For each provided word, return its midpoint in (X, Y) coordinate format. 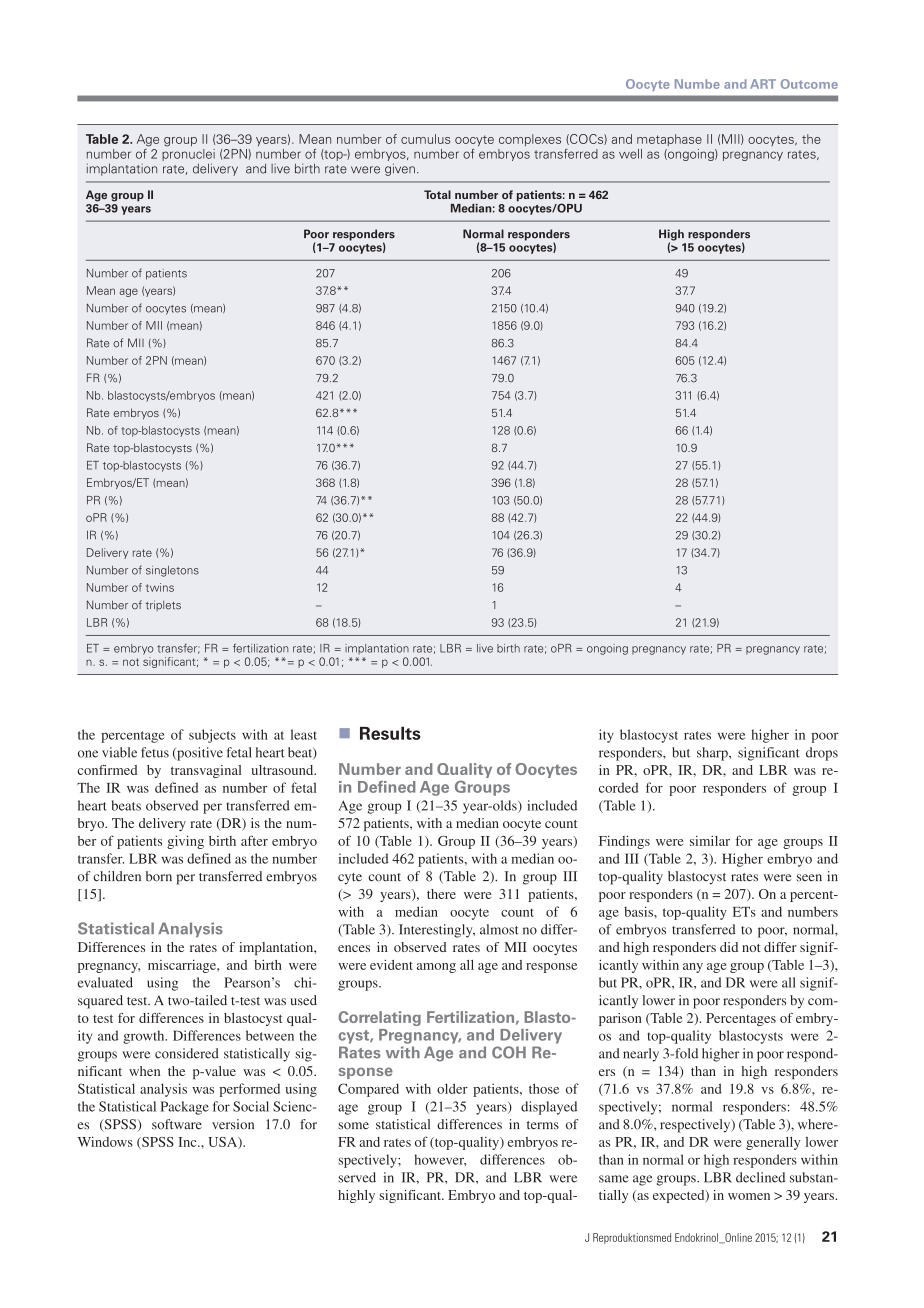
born (159, 876)
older (452, 1088)
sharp (713, 754)
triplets (163, 605)
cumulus (425, 139)
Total (437, 194)
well (630, 154)
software (177, 1124)
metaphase (669, 140)
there (441, 894)
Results (390, 733)
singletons (172, 571)
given (400, 169)
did (729, 947)
